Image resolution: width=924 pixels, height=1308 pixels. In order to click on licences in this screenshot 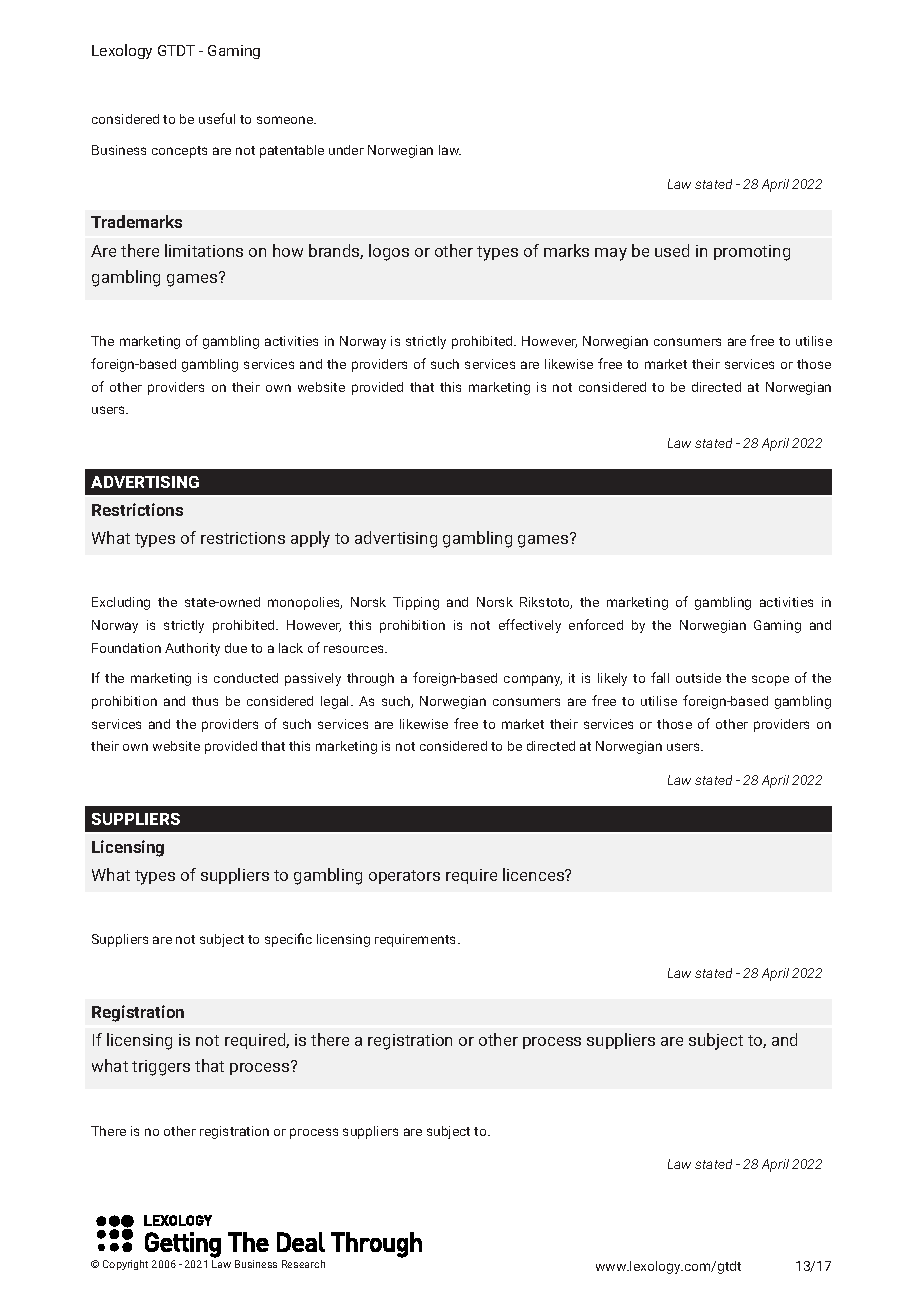, I will do `click(534, 874)`.
